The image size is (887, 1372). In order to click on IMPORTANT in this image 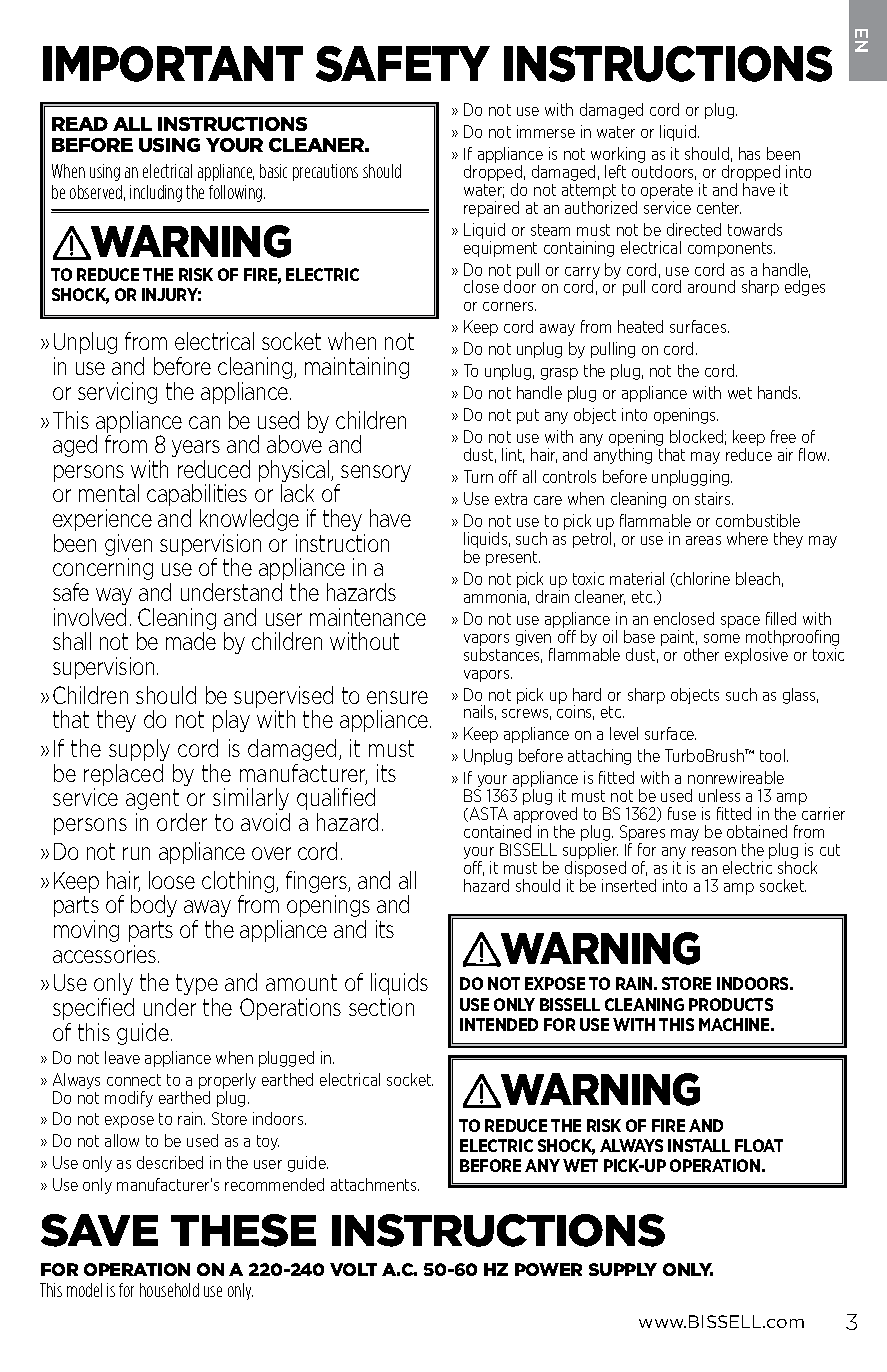, I will do `click(173, 64)`.
